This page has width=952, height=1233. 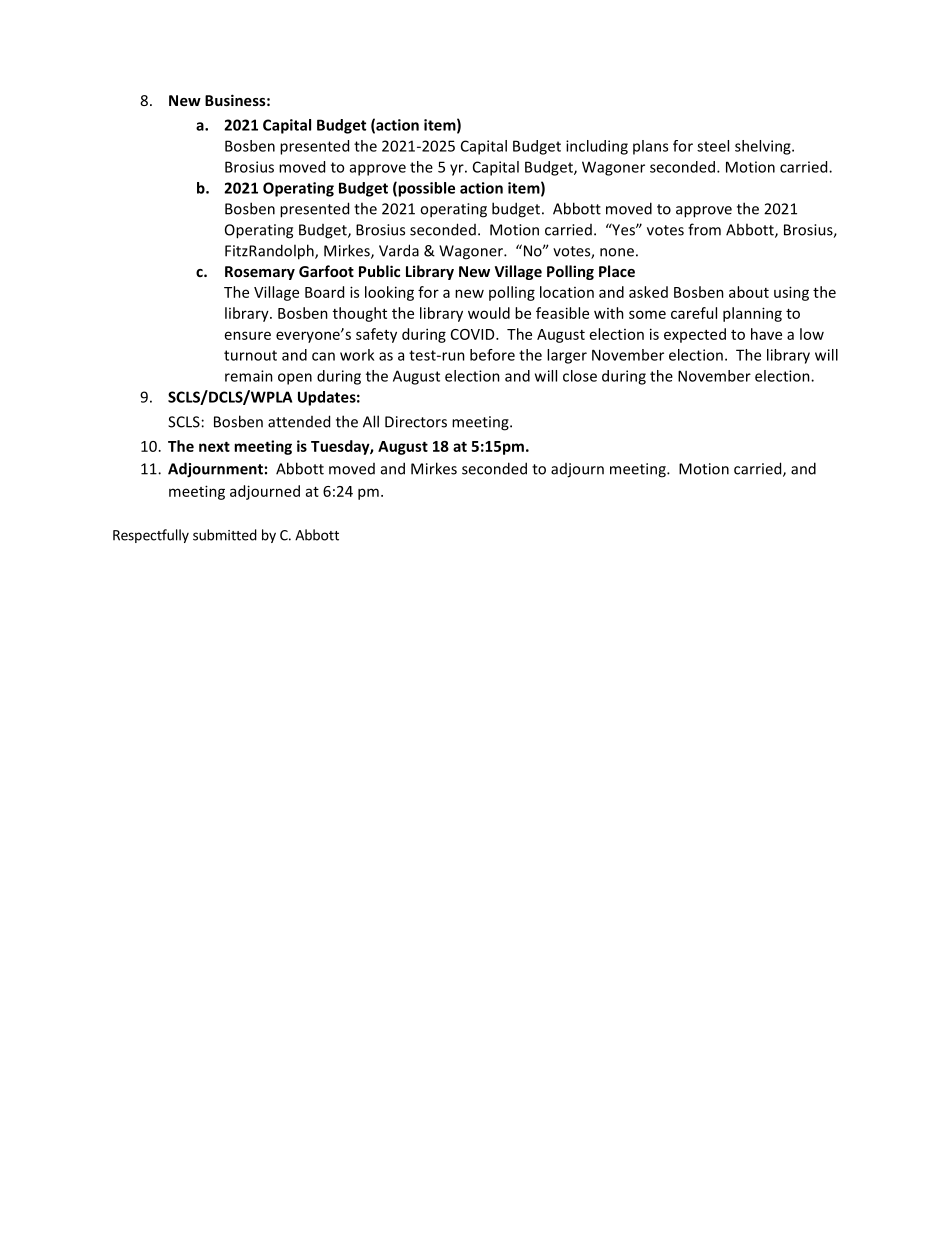 What do you see at coordinates (580, 376) in the page?
I see `close` at bounding box center [580, 376].
